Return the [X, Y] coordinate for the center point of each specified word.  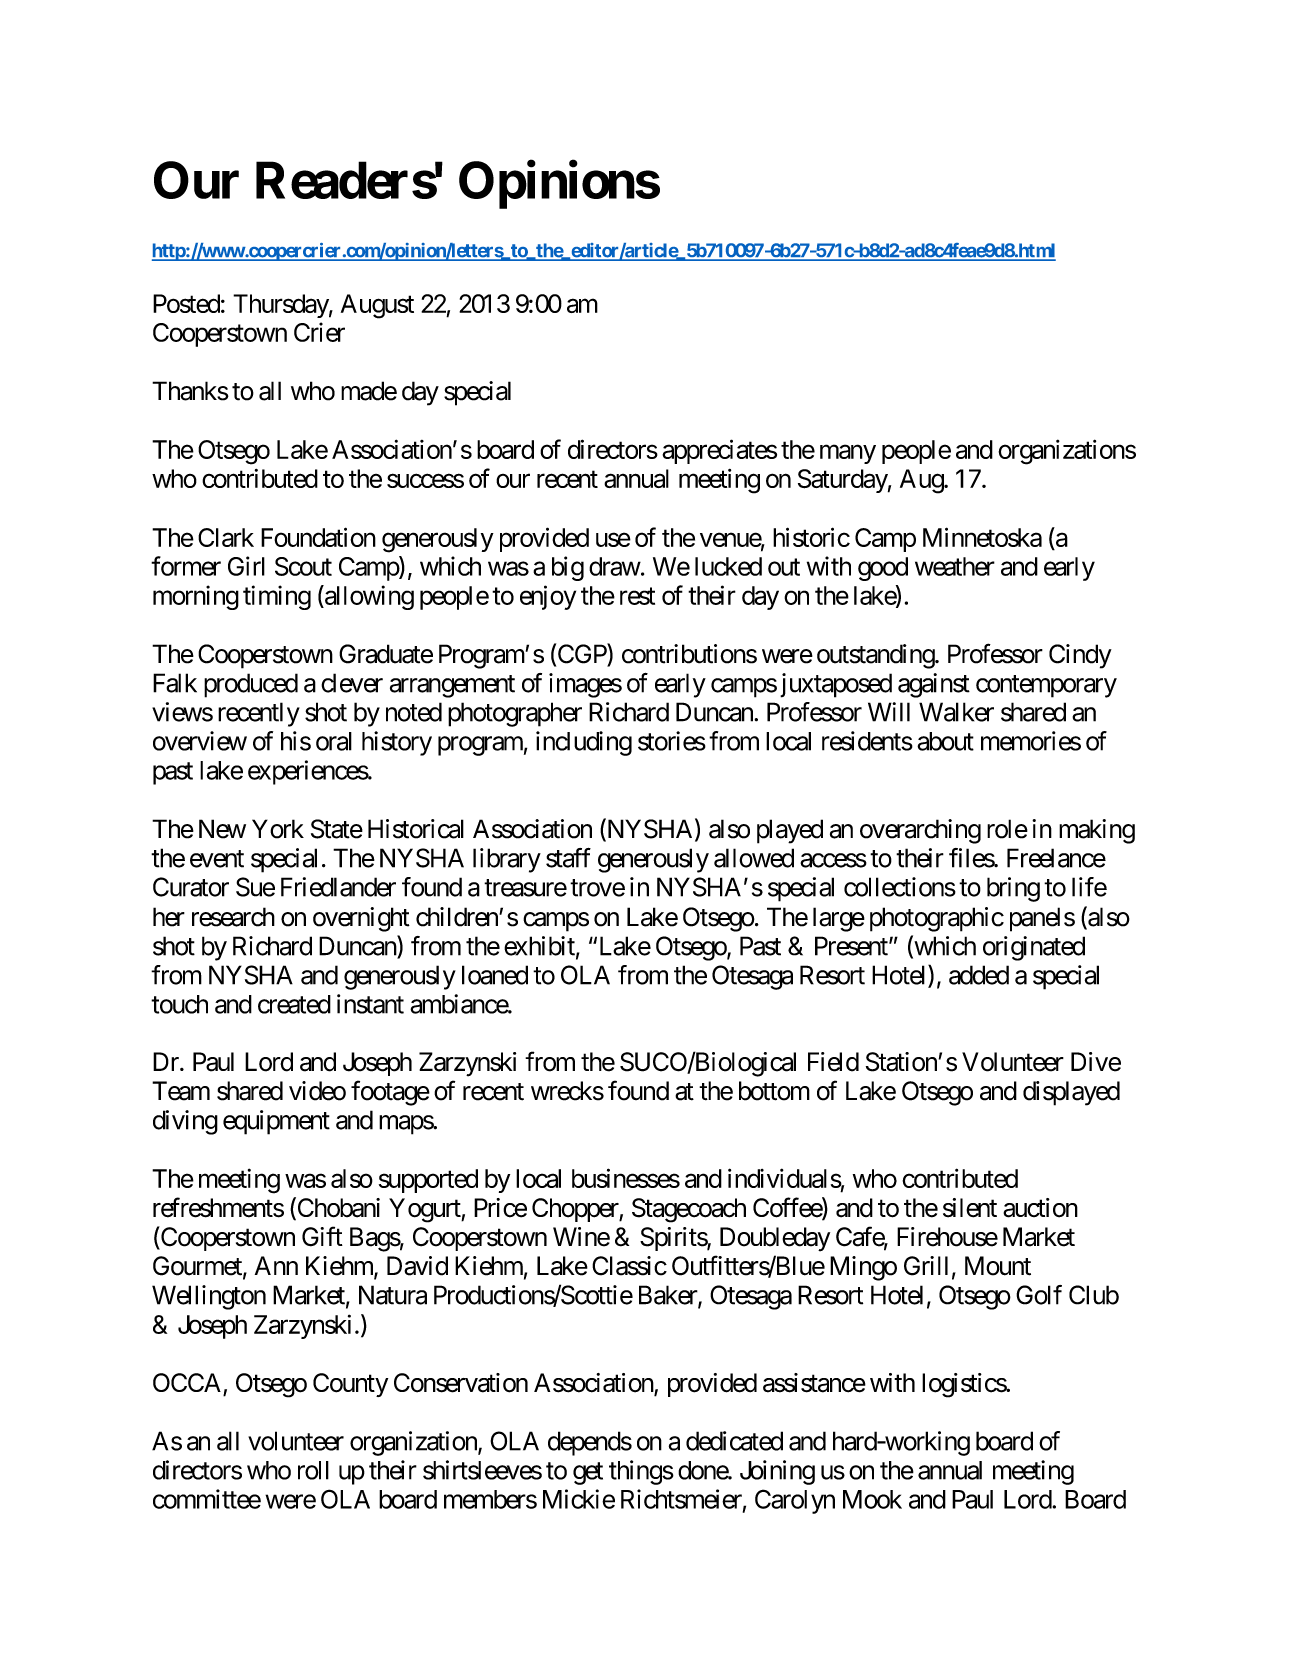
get [588, 1473]
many [848, 454]
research [233, 917]
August [377, 306]
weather [955, 566]
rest [637, 596]
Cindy [1080, 656]
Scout [303, 566]
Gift [322, 1236]
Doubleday [775, 1239]
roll [313, 1470]
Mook [872, 1499]
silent [970, 1208]
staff [568, 858]
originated [1034, 948]
